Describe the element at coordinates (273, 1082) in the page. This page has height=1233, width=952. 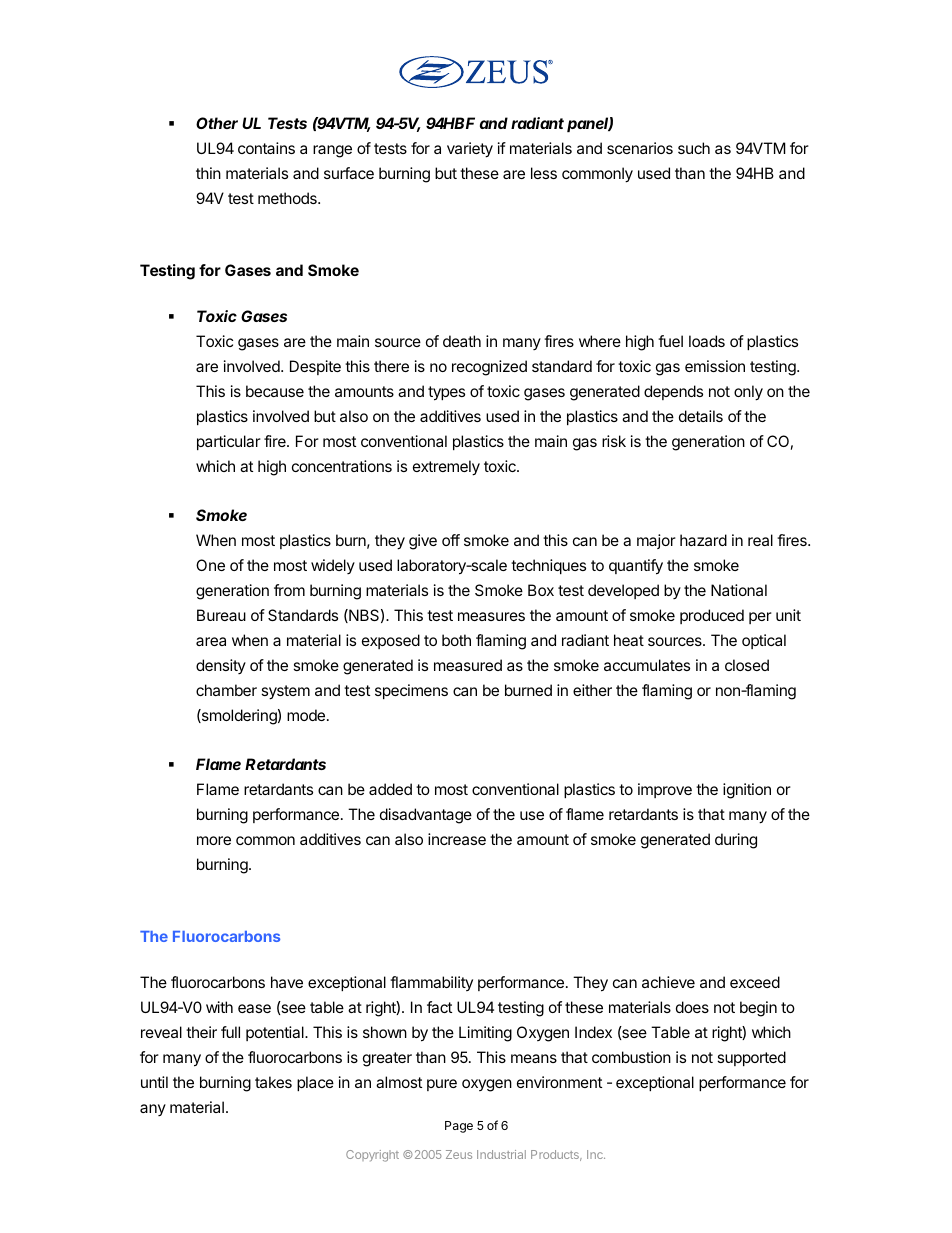
I see `takes` at that location.
